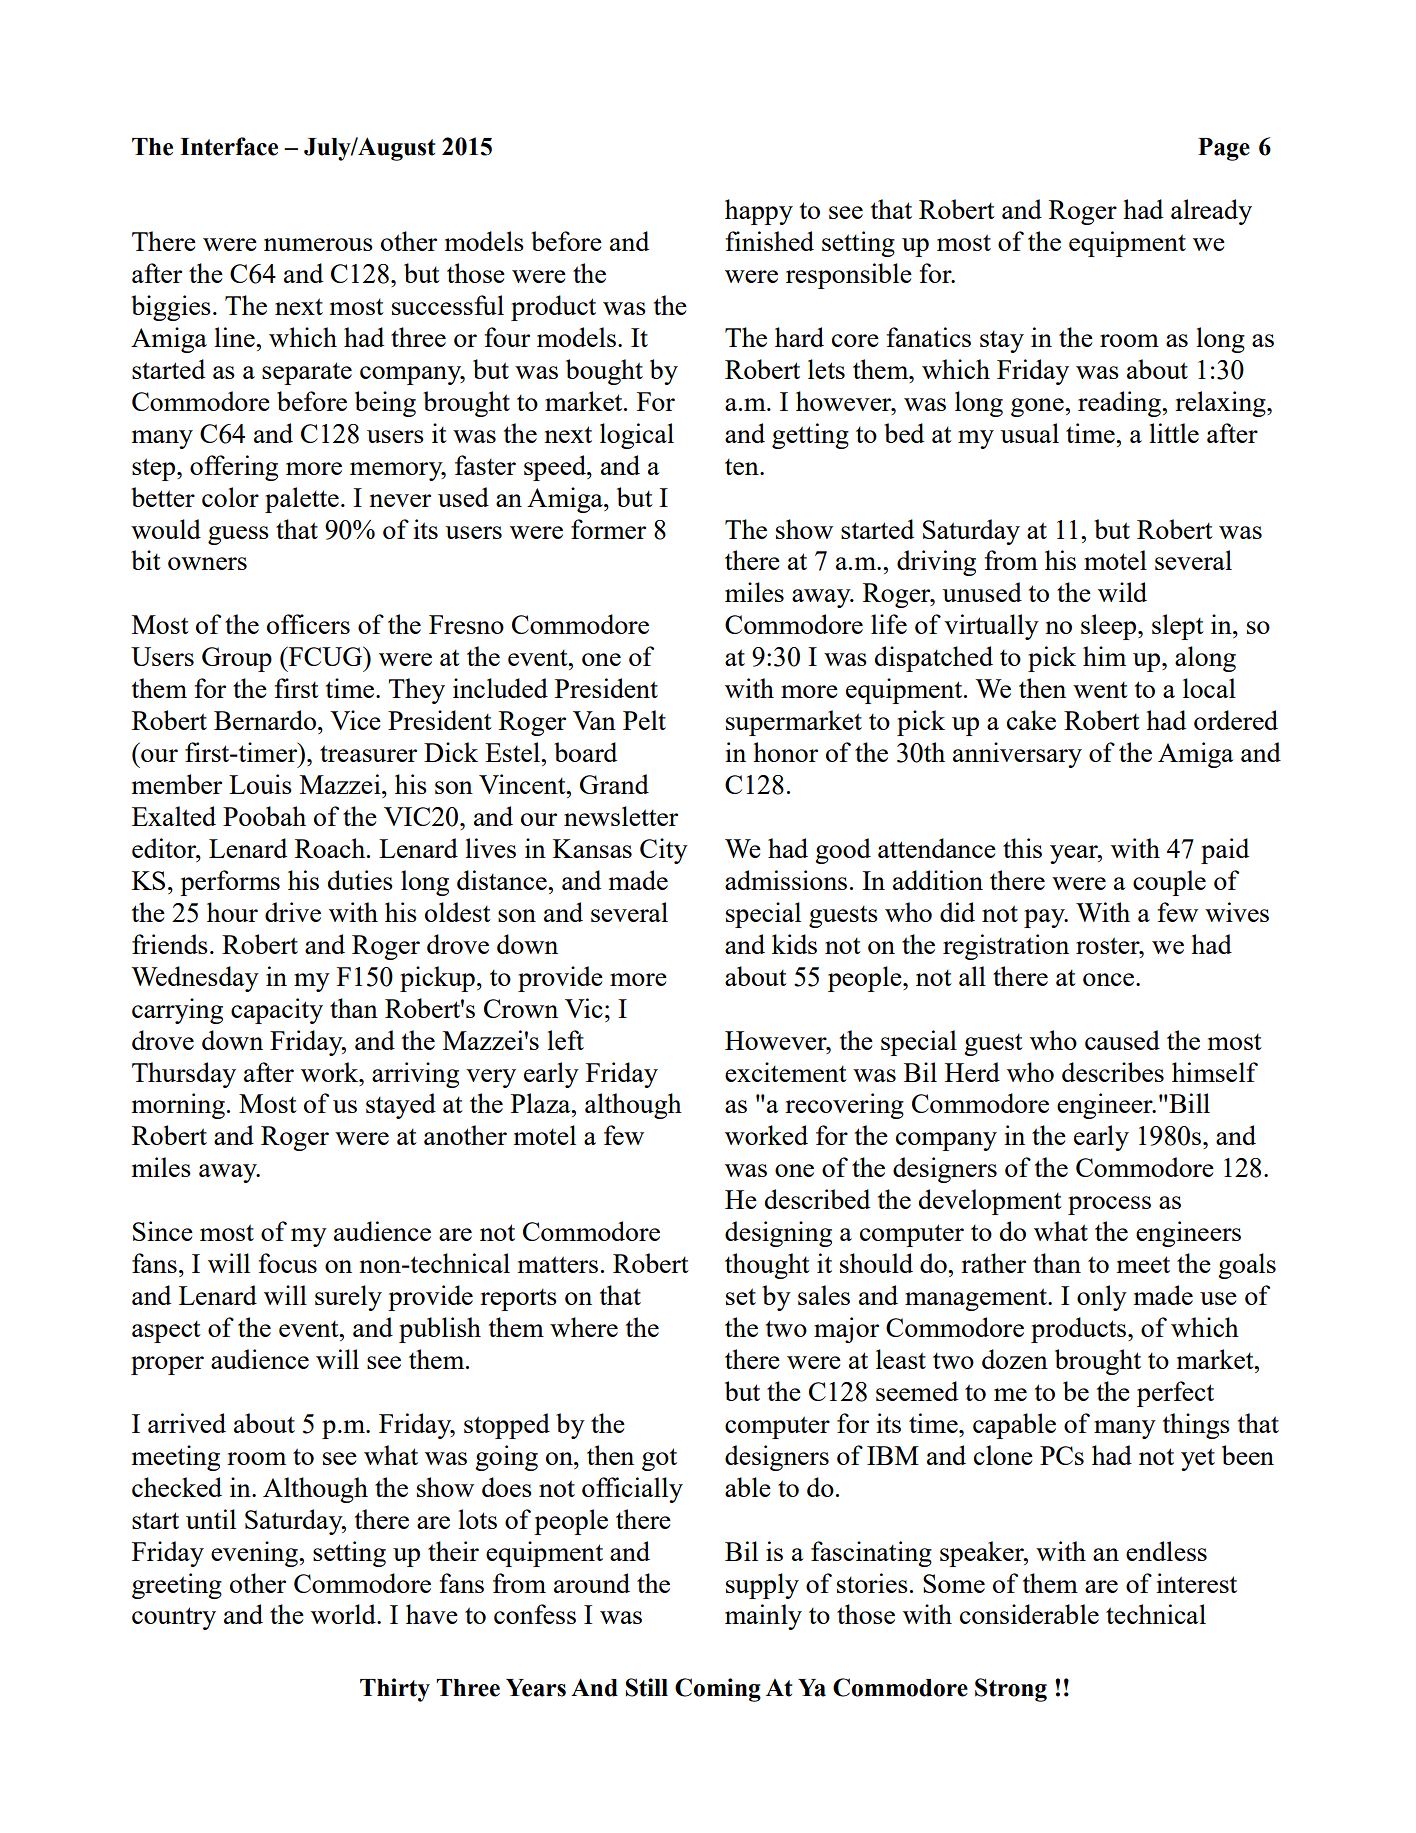 This screenshot has width=1416, height=1833. What do you see at coordinates (293, 912) in the screenshot?
I see `drive` at bounding box center [293, 912].
